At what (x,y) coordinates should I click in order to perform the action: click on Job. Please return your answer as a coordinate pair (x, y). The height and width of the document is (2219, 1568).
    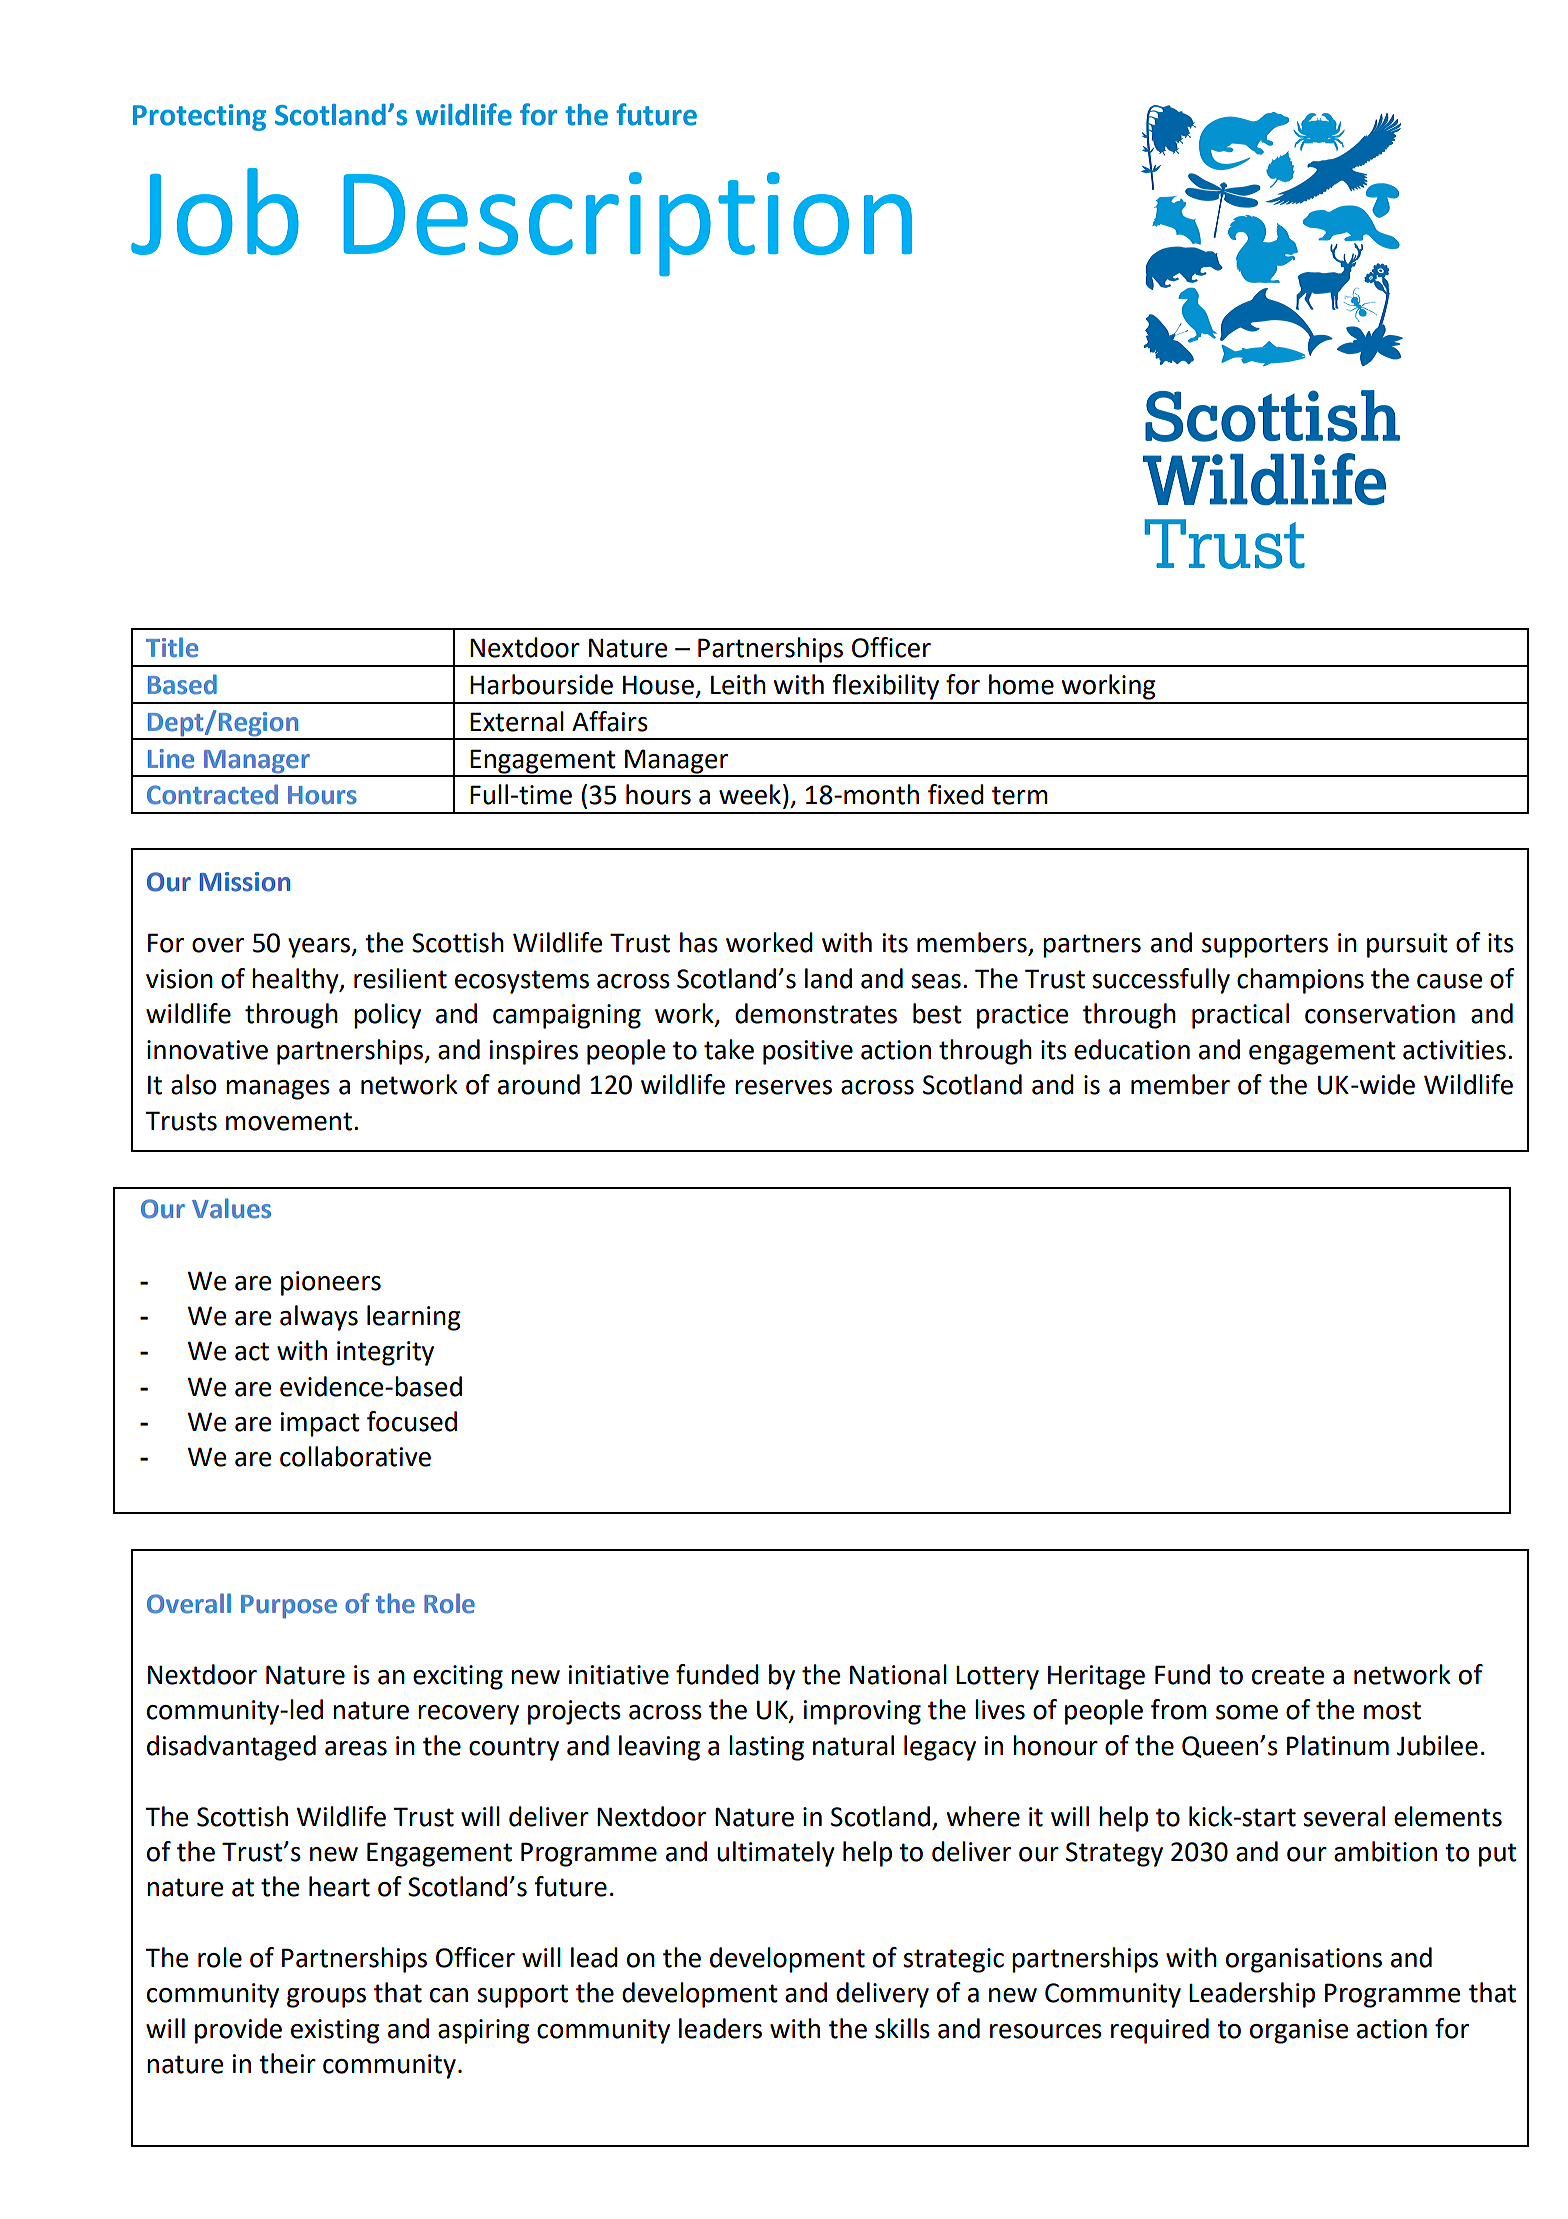
    Looking at the image, I should click on (215, 211).
